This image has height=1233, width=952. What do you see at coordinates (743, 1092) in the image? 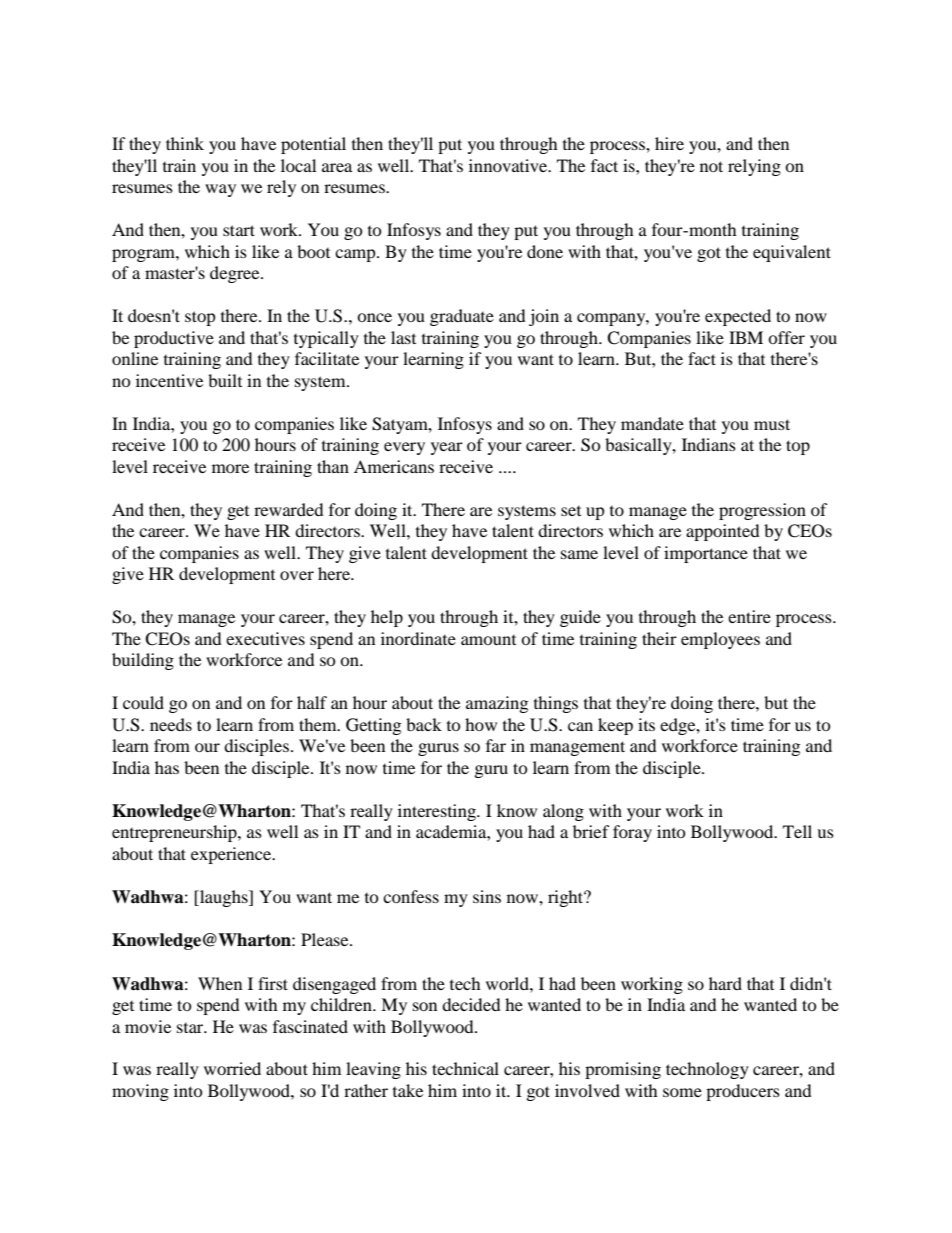
I see `producers` at bounding box center [743, 1092].
